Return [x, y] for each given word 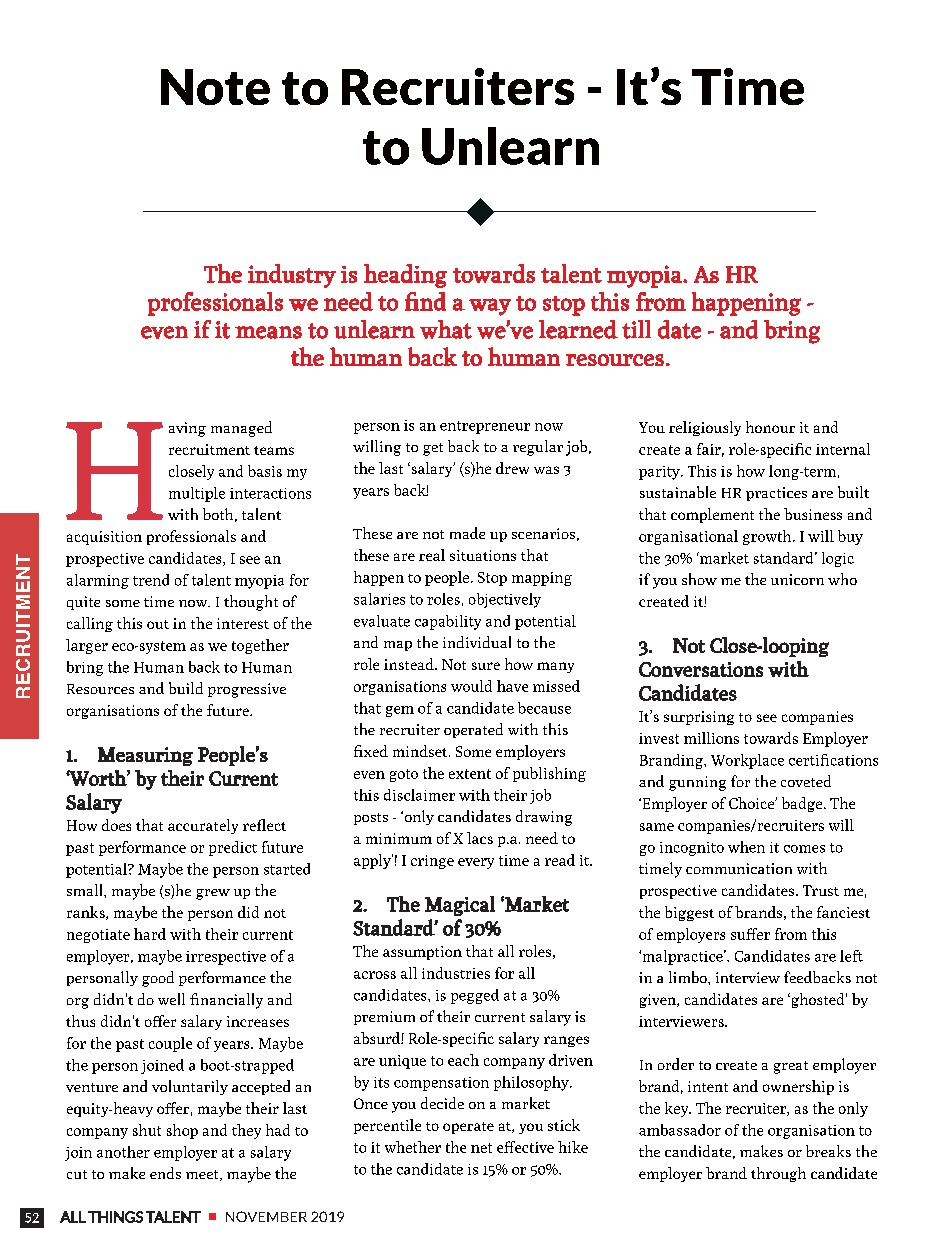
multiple [197, 494]
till [636, 329]
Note [215, 87]
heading [405, 276]
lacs [480, 838]
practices [776, 494]
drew [512, 468]
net [481, 1148]
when [746, 847]
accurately [203, 826]
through [778, 1174]
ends [165, 1173]
